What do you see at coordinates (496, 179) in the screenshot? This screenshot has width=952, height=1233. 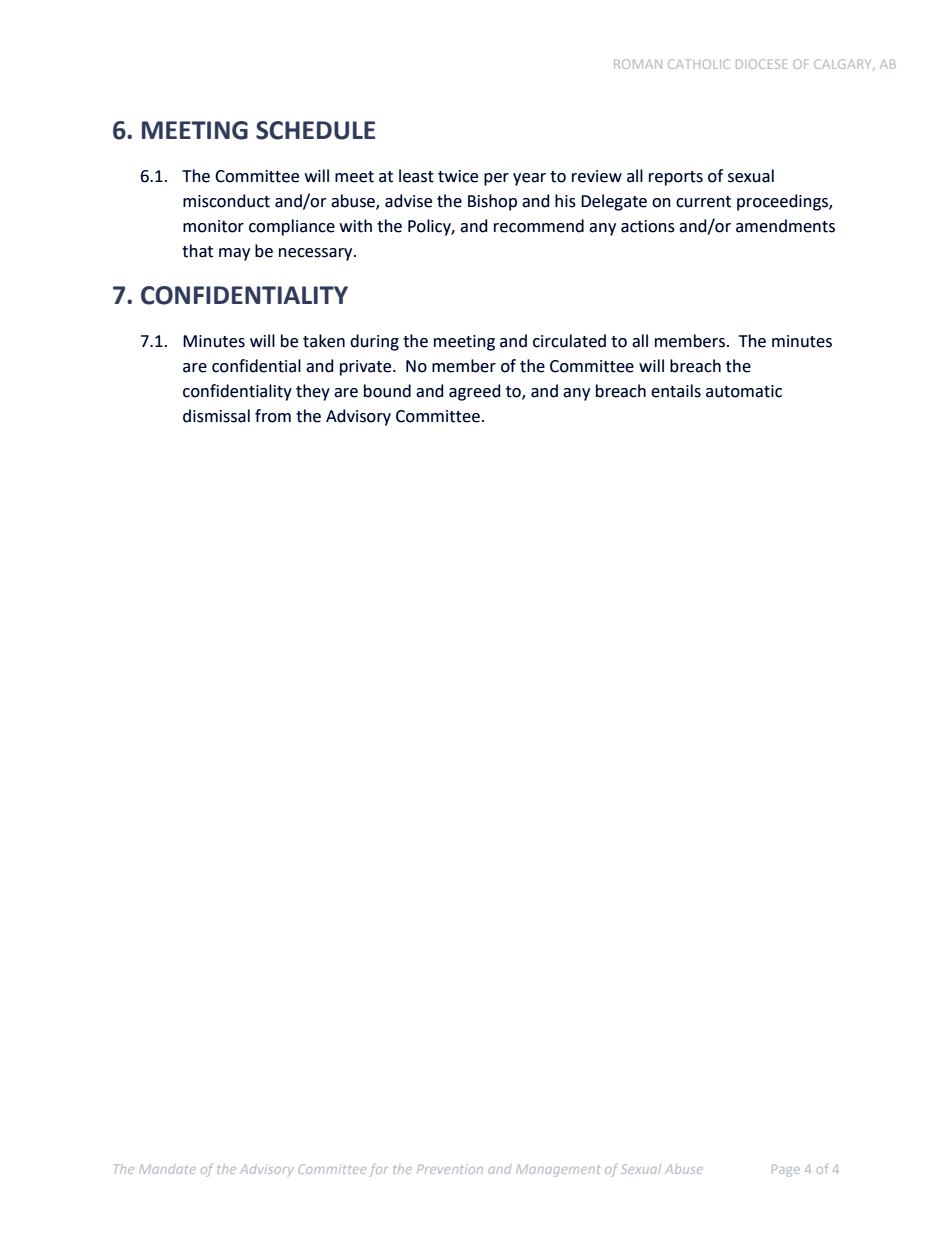 I see `per` at bounding box center [496, 179].
